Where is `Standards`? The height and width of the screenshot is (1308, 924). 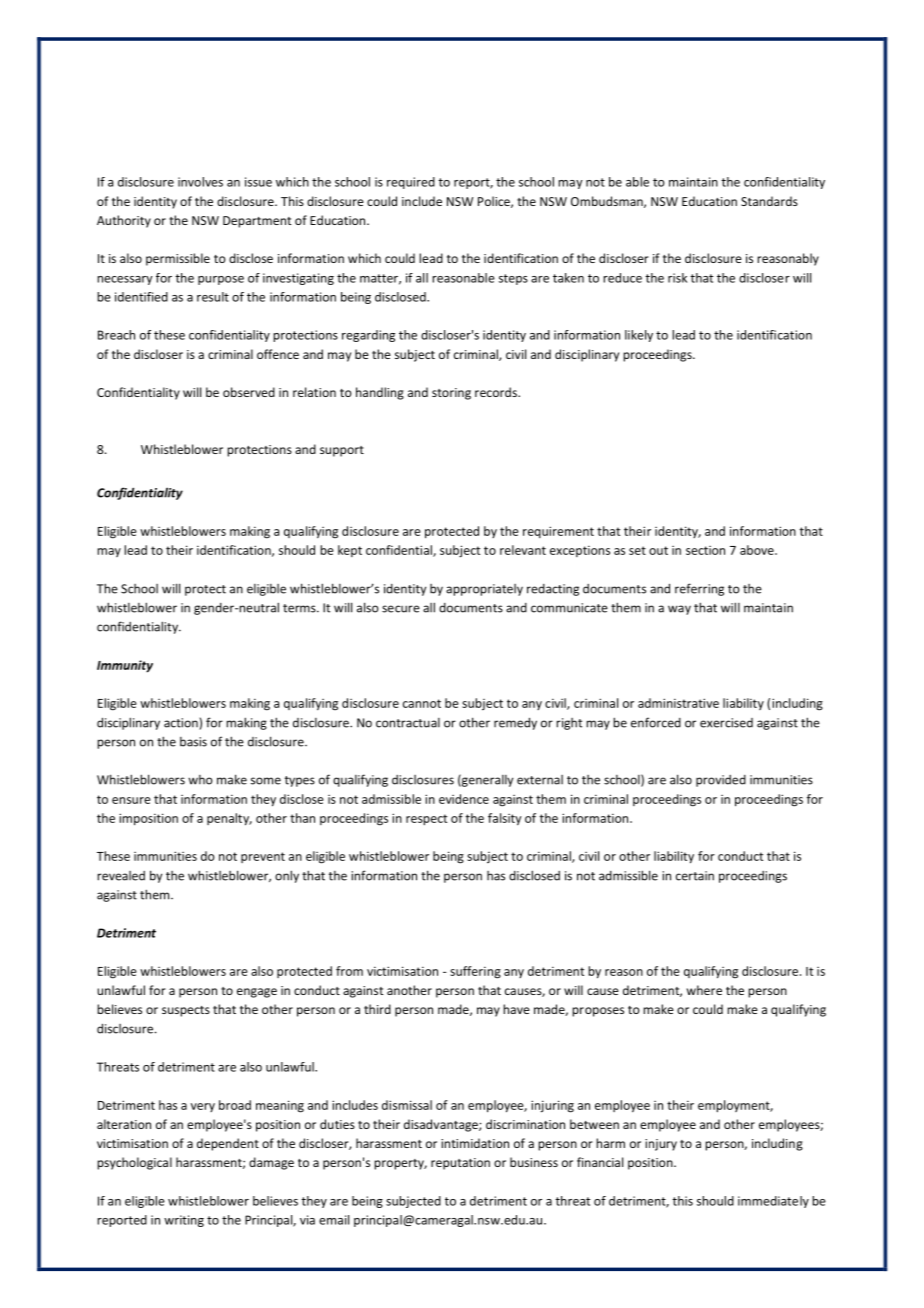
Standards is located at coordinates (769, 201).
